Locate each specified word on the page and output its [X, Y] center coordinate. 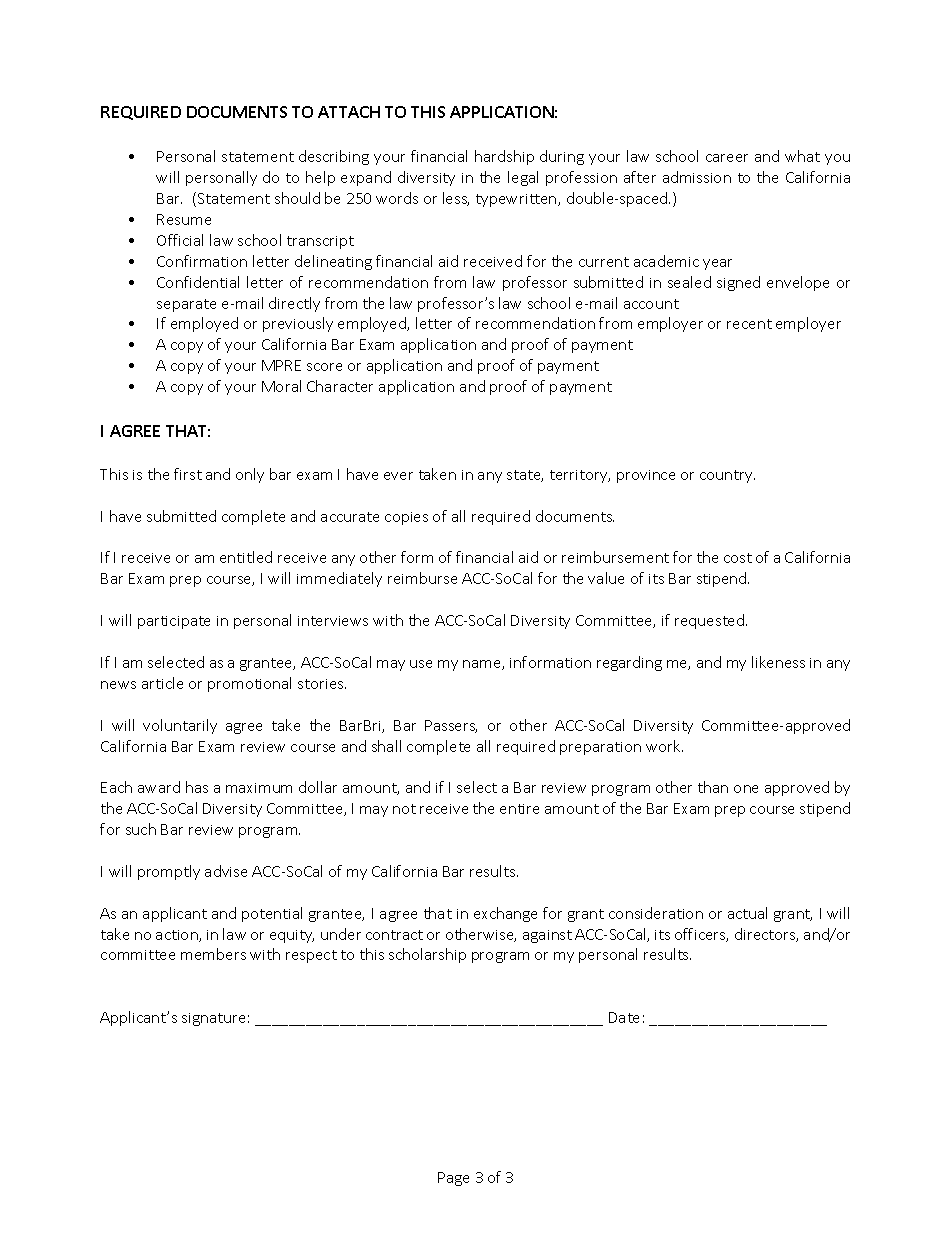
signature [213, 1019]
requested [711, 621]
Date [624, 1017]
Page [453, 1179]
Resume [184, 219]
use [421, 664]
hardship [504, 157]
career [727, 158]
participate [174, 622]
